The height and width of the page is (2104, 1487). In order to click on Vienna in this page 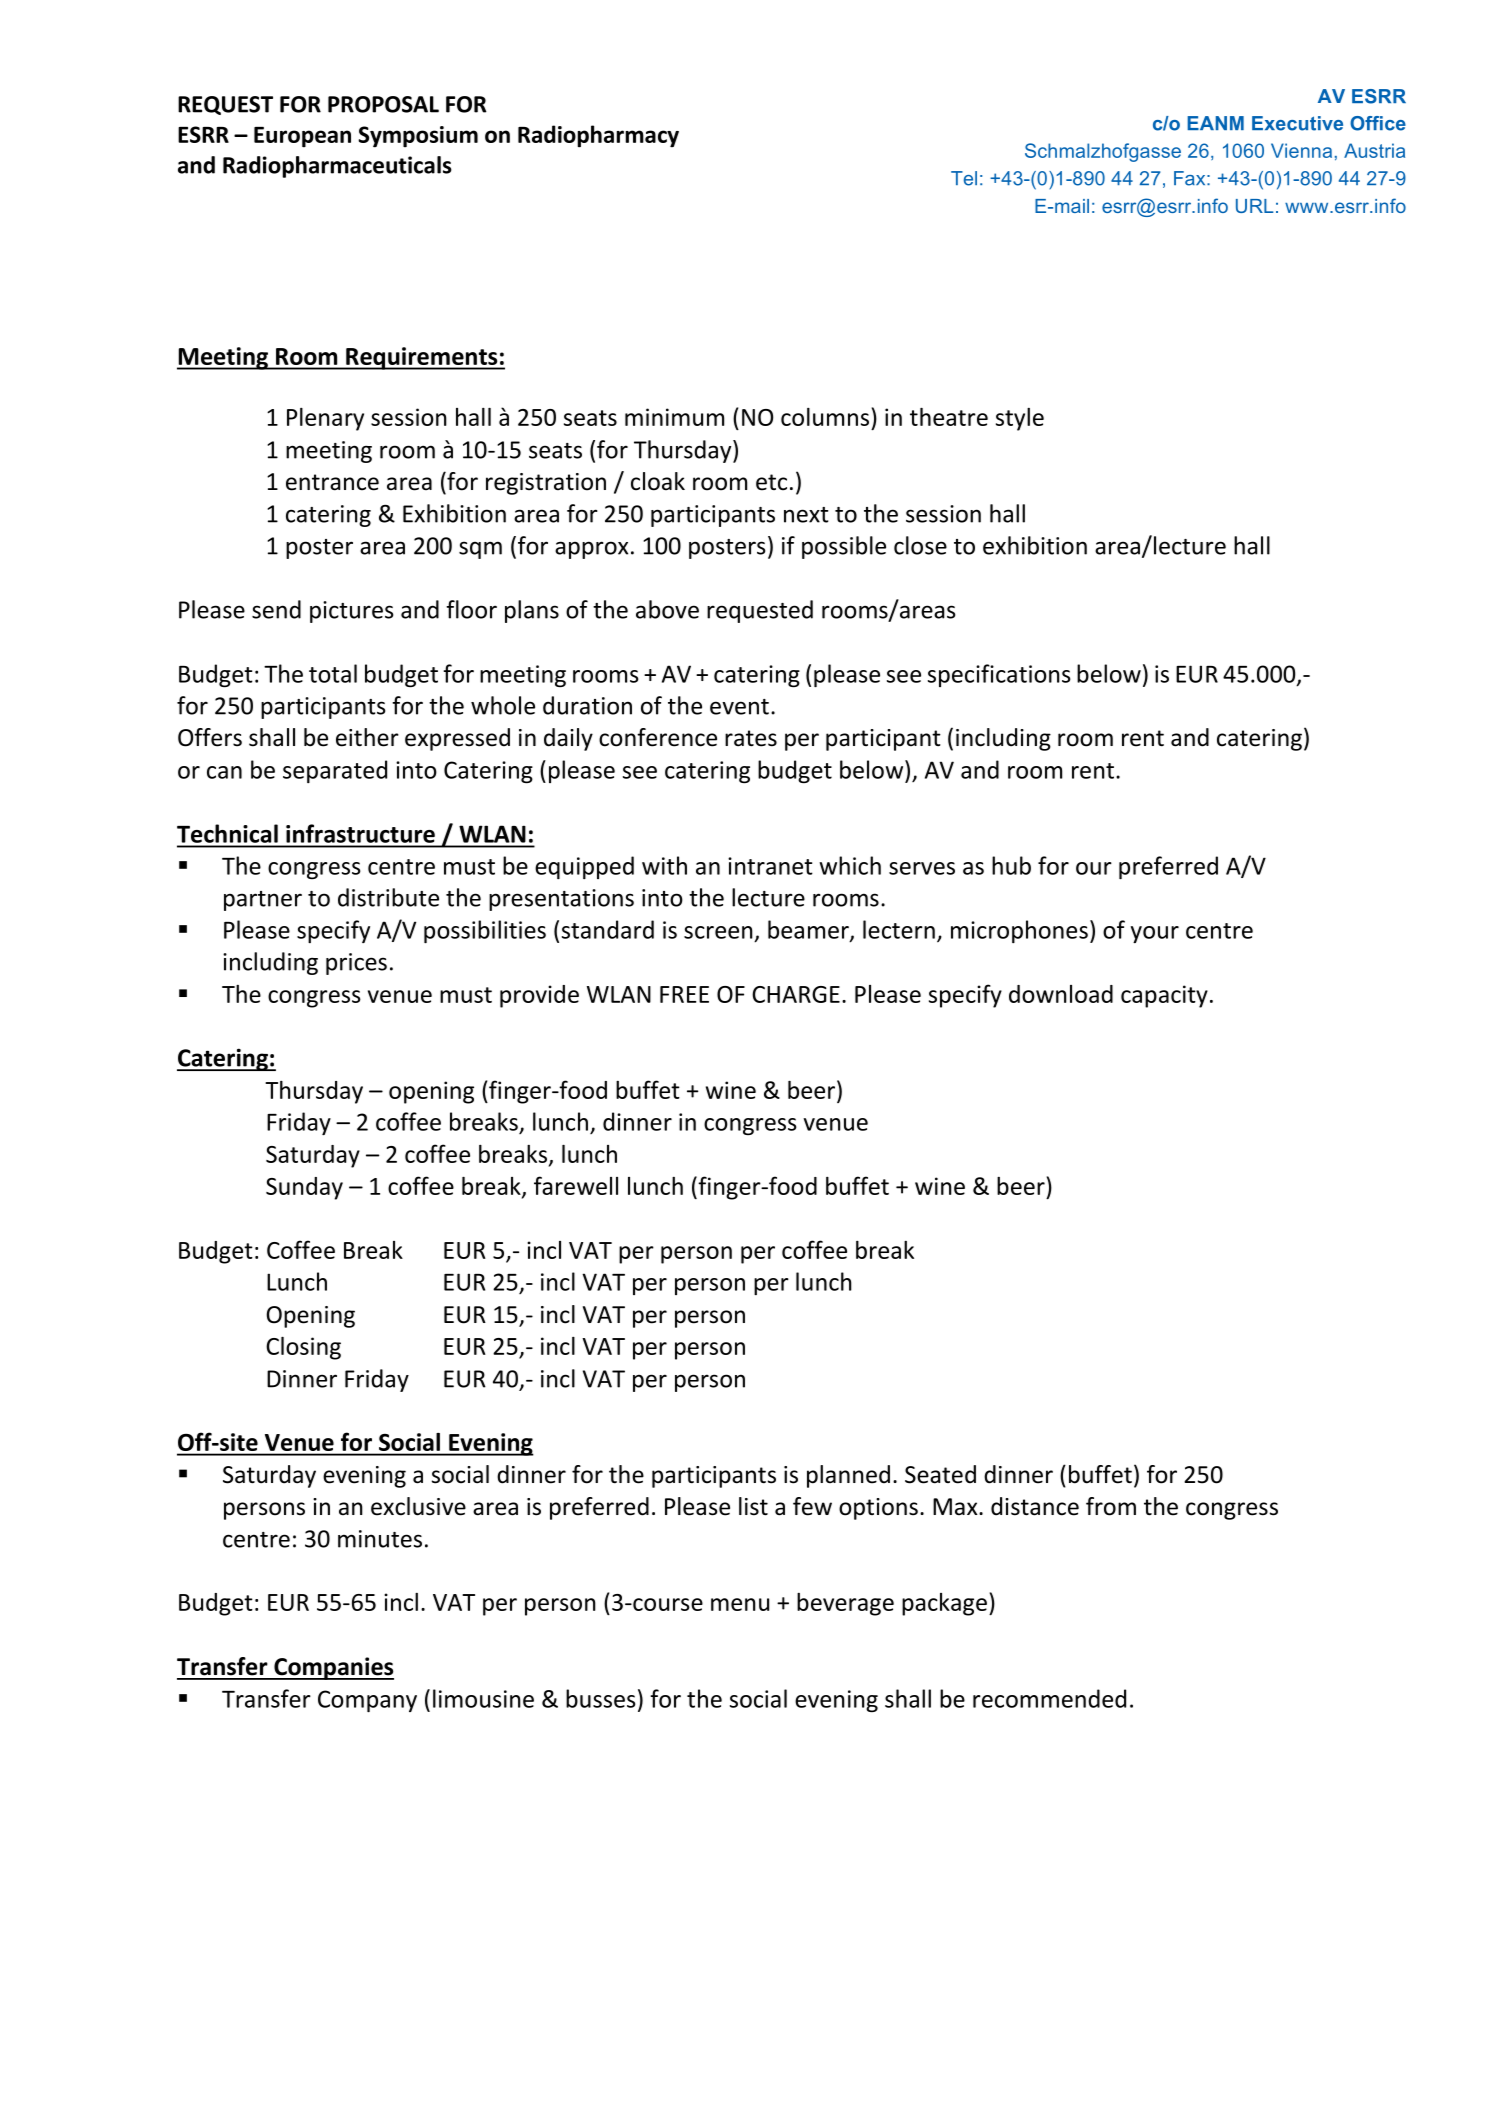, I will do `click(1301, 150)`.
